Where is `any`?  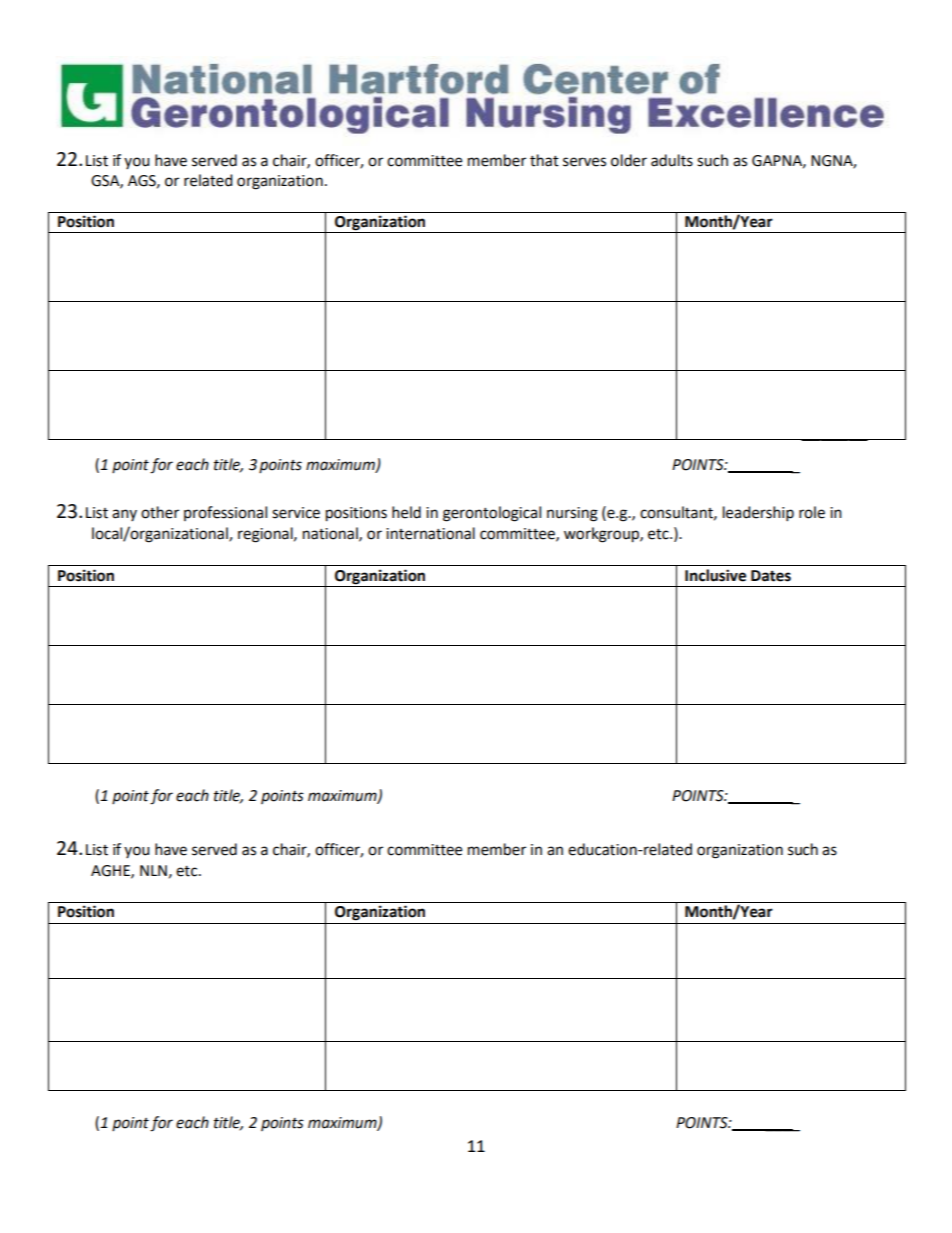 any is located at coordinates (124, 515).
